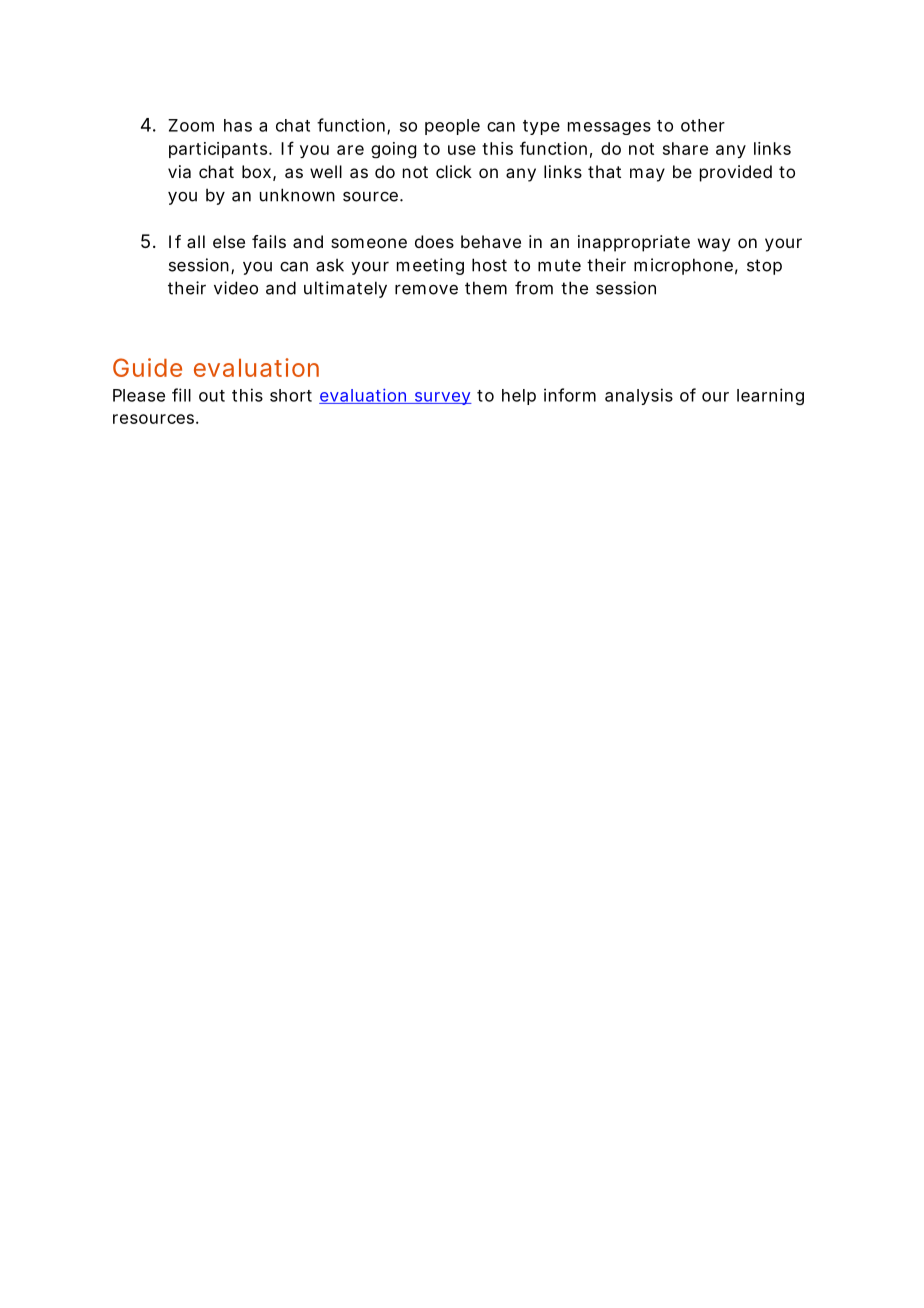 This image has width=924, height=1308. Describe the element at coordinates (236, 288) in the image. I see `video` at that location.
